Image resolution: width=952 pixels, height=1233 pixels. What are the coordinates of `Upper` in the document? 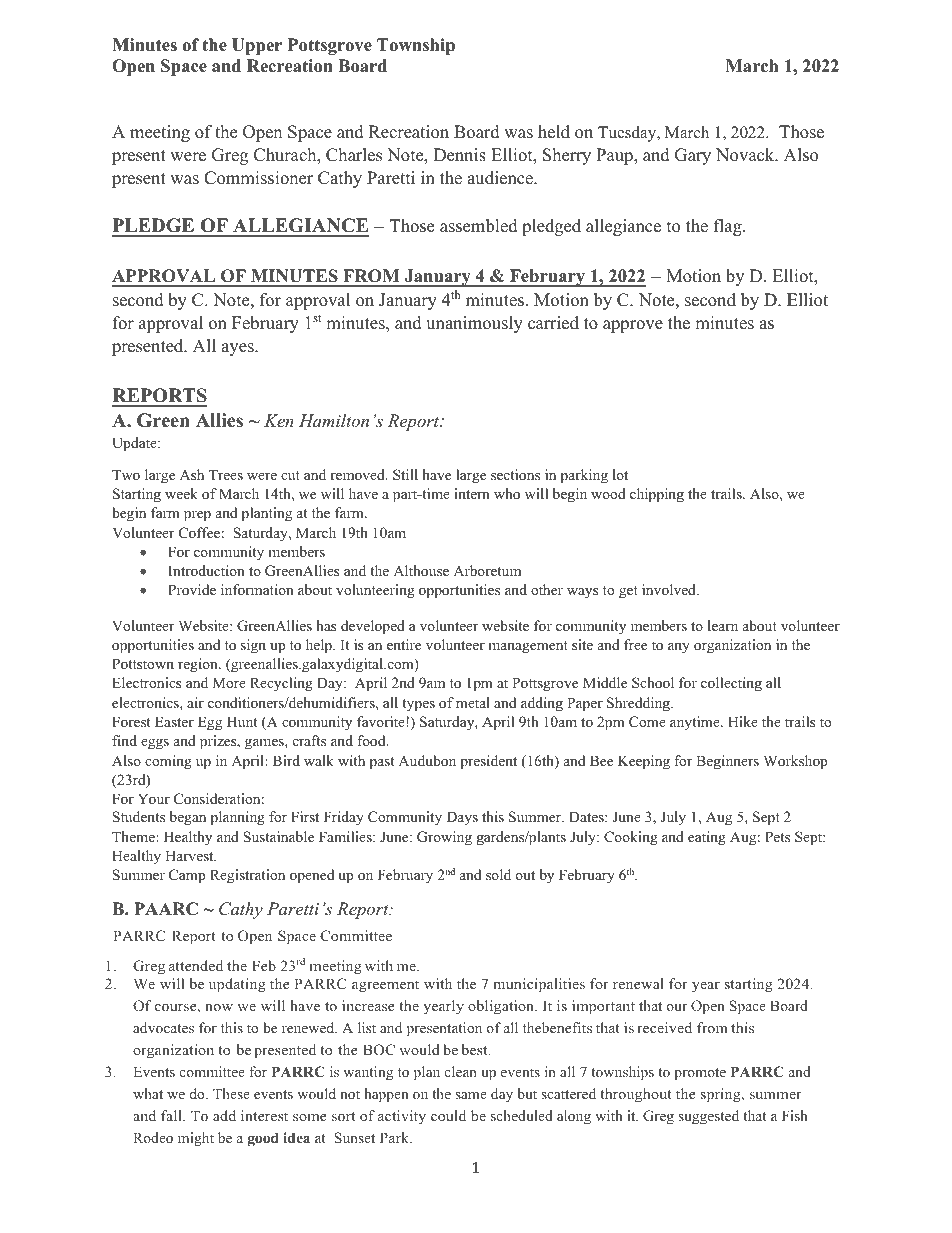 It's located at (257, 46).
